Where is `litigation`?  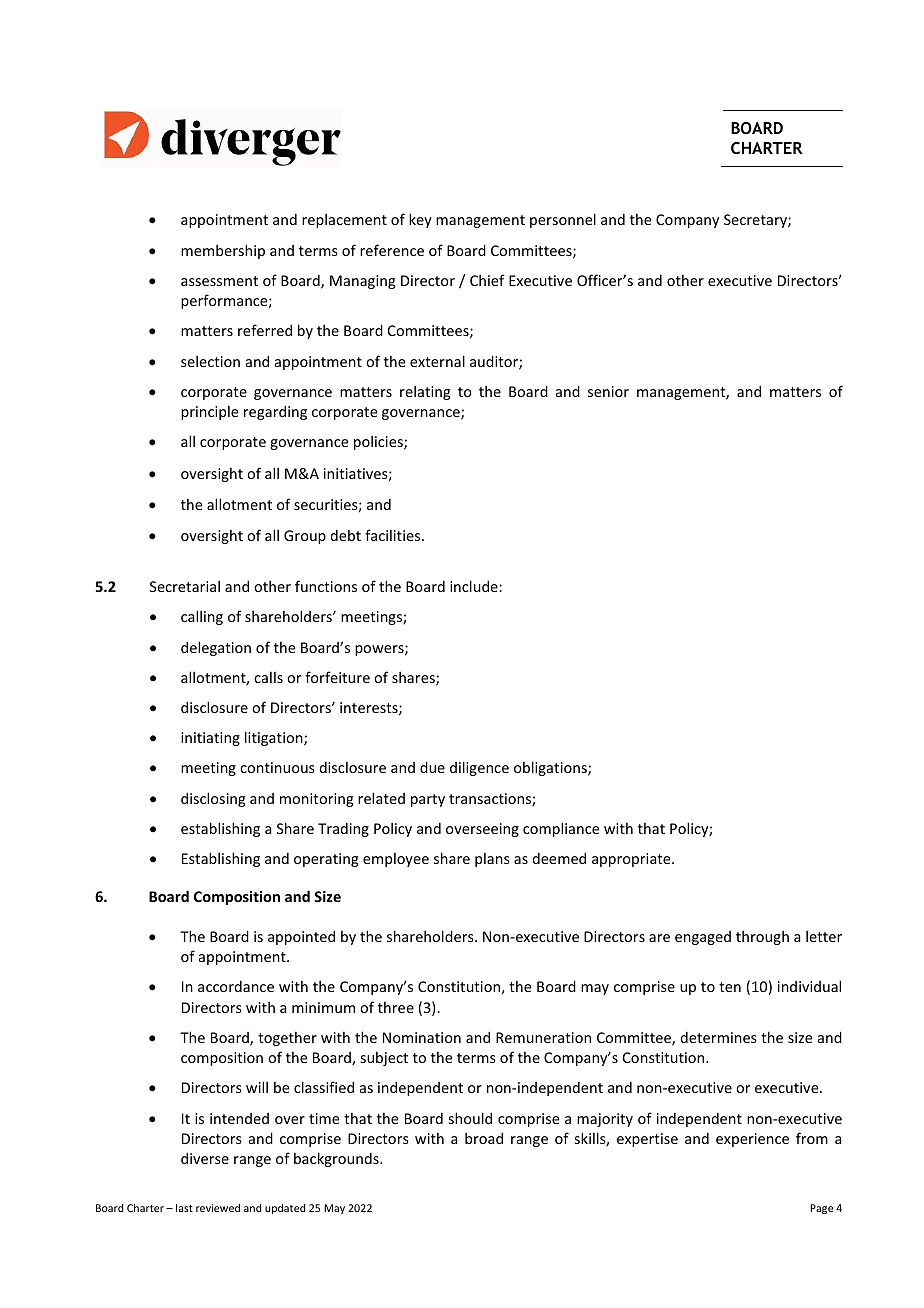 litigation is located at coordinates (275, 738).
